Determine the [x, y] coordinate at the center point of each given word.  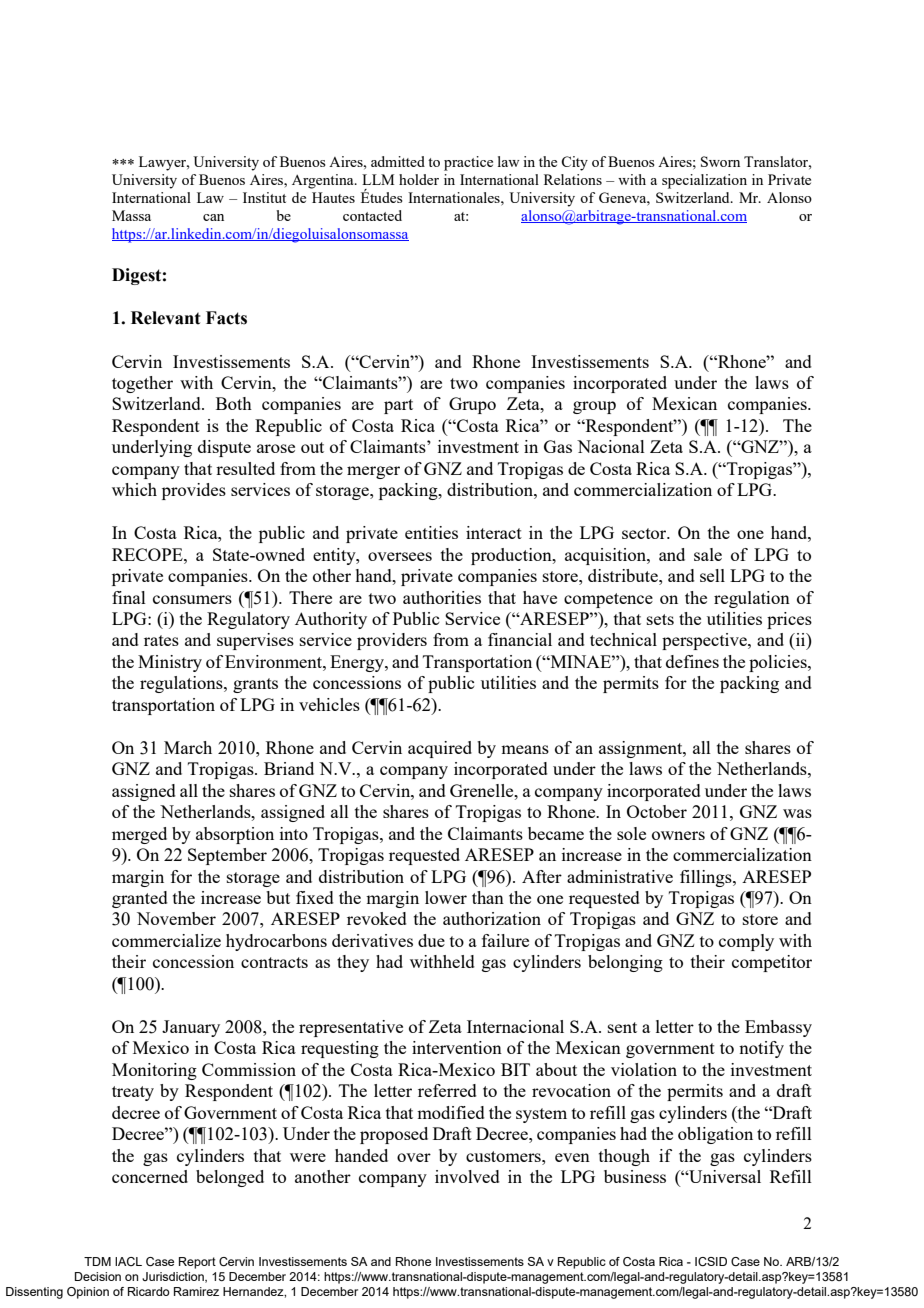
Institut [264, 197]
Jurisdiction [174, 1277]
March [188, 747]
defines [692, 661]
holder [419, 179]
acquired [440, 749]
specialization [704, 181]
